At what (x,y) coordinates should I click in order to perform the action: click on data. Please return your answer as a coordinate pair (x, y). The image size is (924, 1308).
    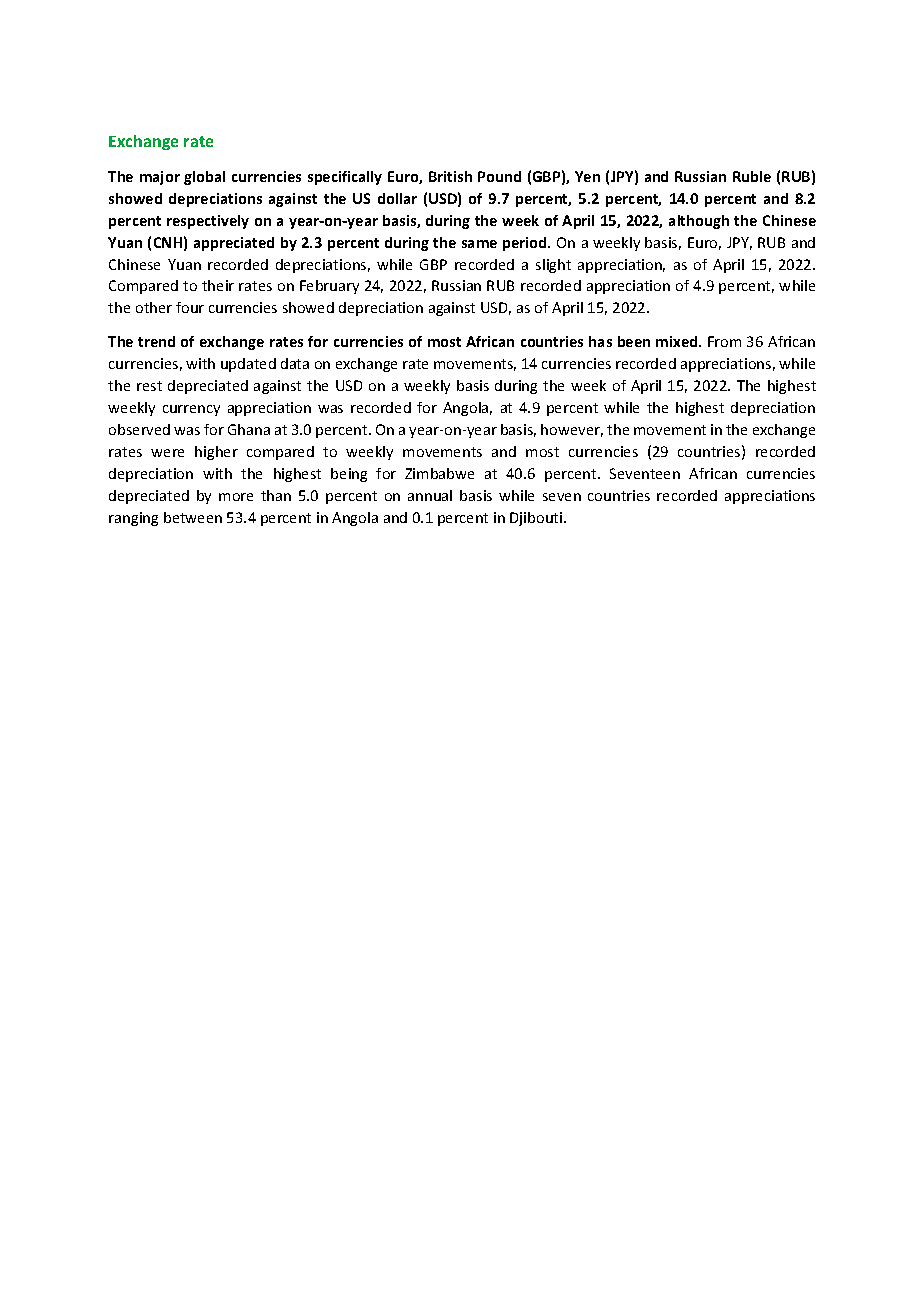
    Looking at the image, I should click on (295, 363).
